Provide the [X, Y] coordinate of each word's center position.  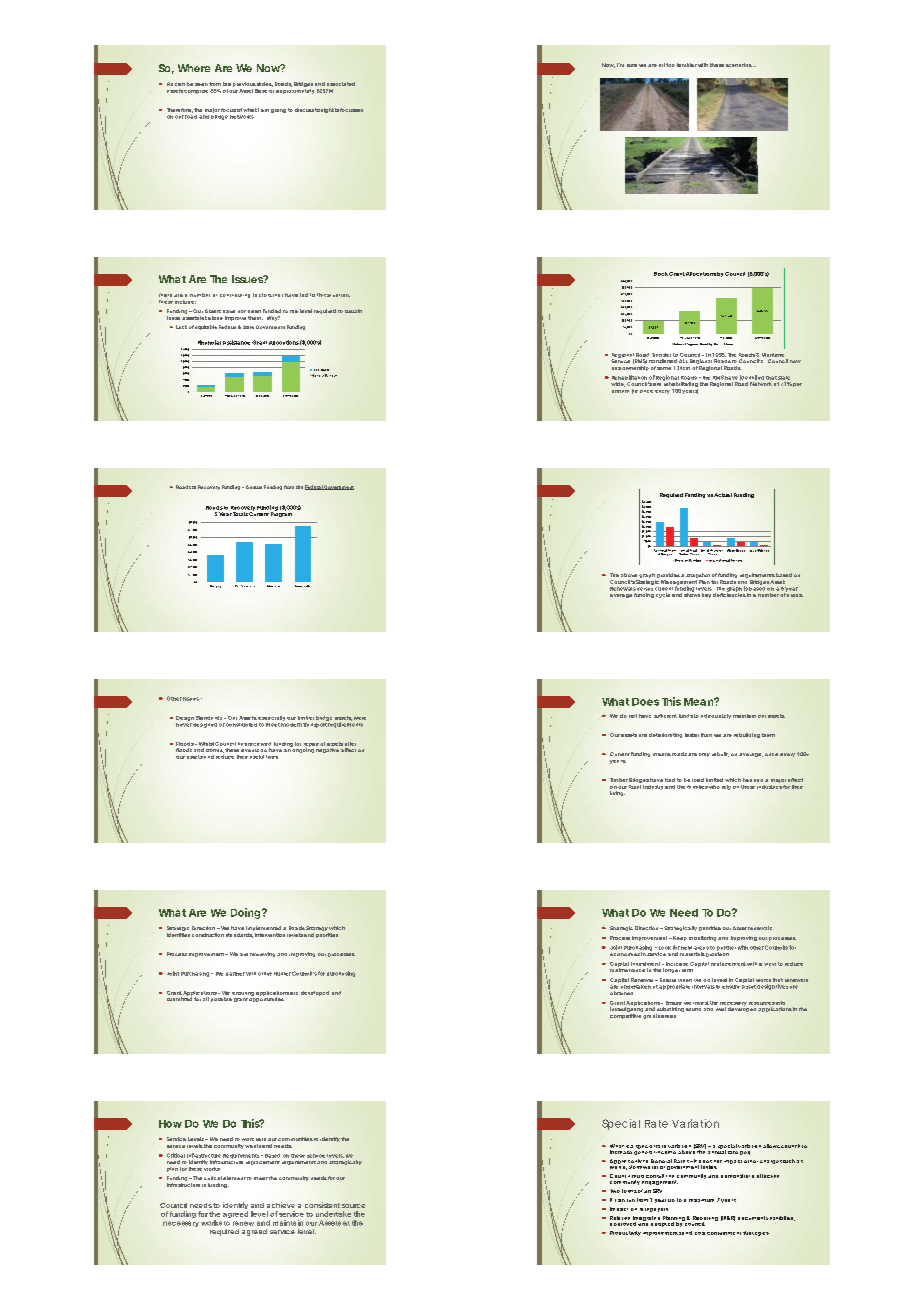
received [259, 744]
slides [265, 84]
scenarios [740, 65]
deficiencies [729, 594]
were [360, 718]
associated [341, 84]
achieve [281, 1205]
